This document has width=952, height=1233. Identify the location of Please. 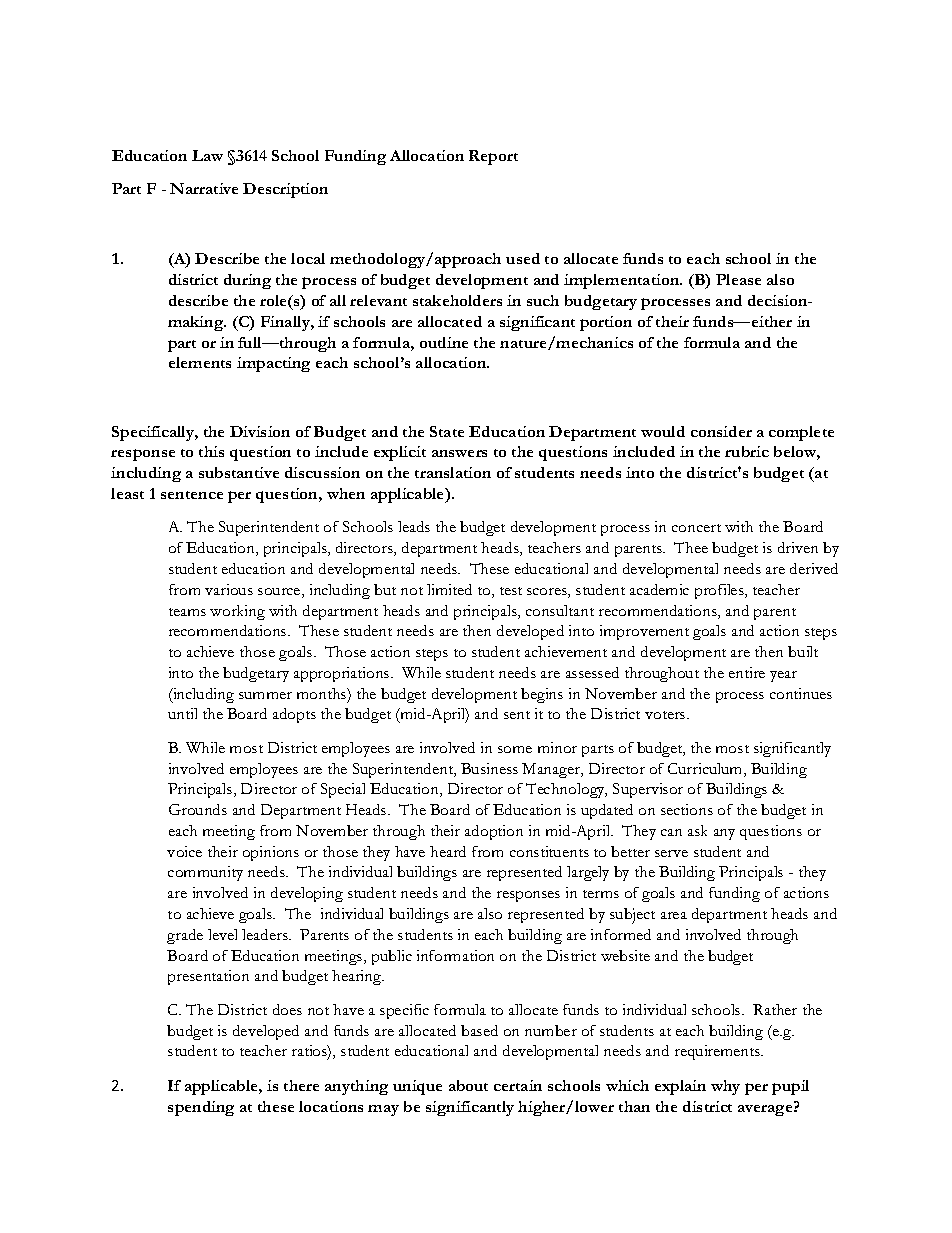
(738, 279).
